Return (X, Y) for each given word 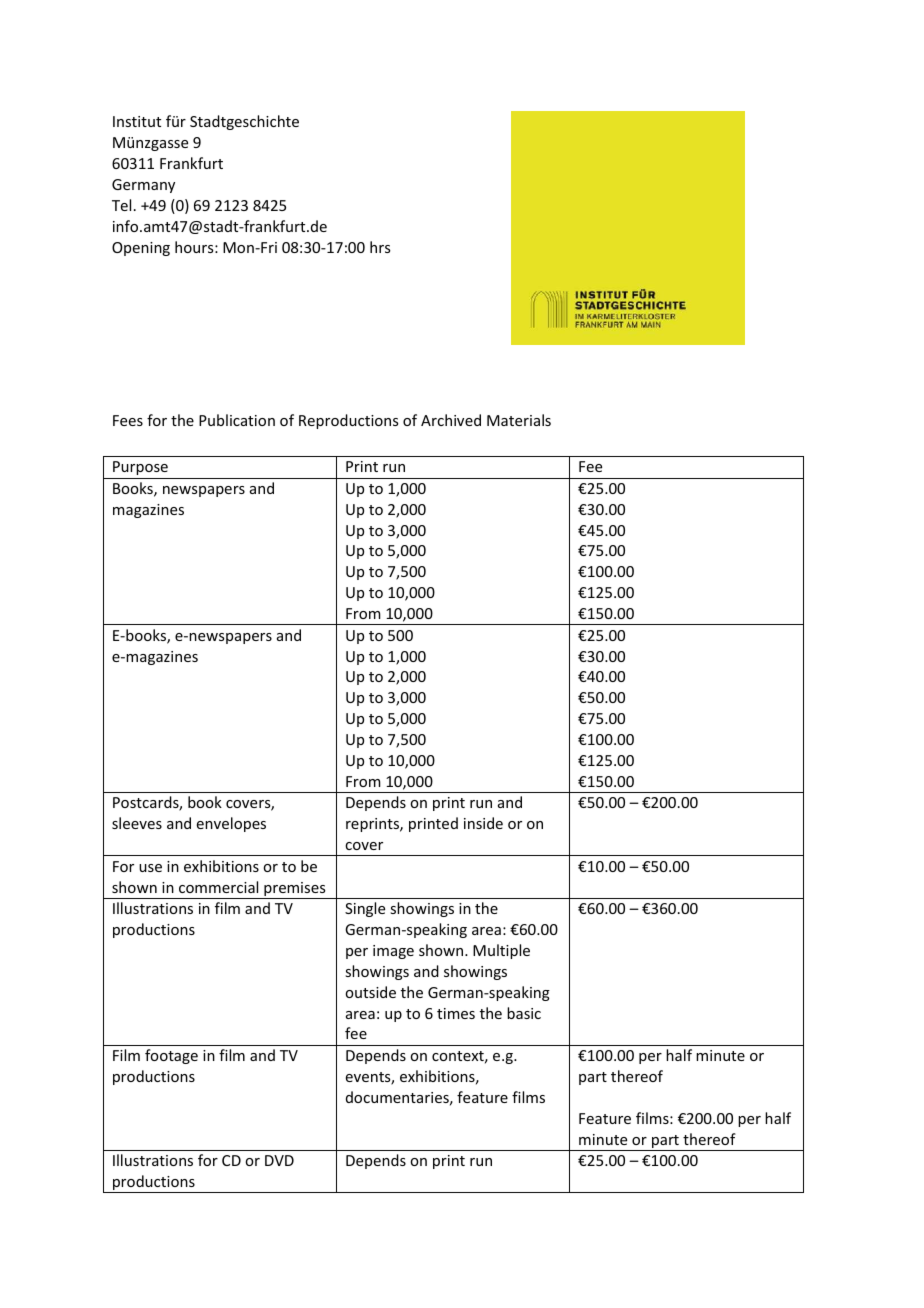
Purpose (140, 468)
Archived (451, 420)
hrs (380, 247)
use (150, 868)
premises (295, 890)
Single (365, 909)
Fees (128, 420)
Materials (519, 420)
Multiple (501, 951)
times (456, 1013)
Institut (137, 121)
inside (483, 823)
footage (171, 1056)
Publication (237, 420)
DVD (279, 1160)
